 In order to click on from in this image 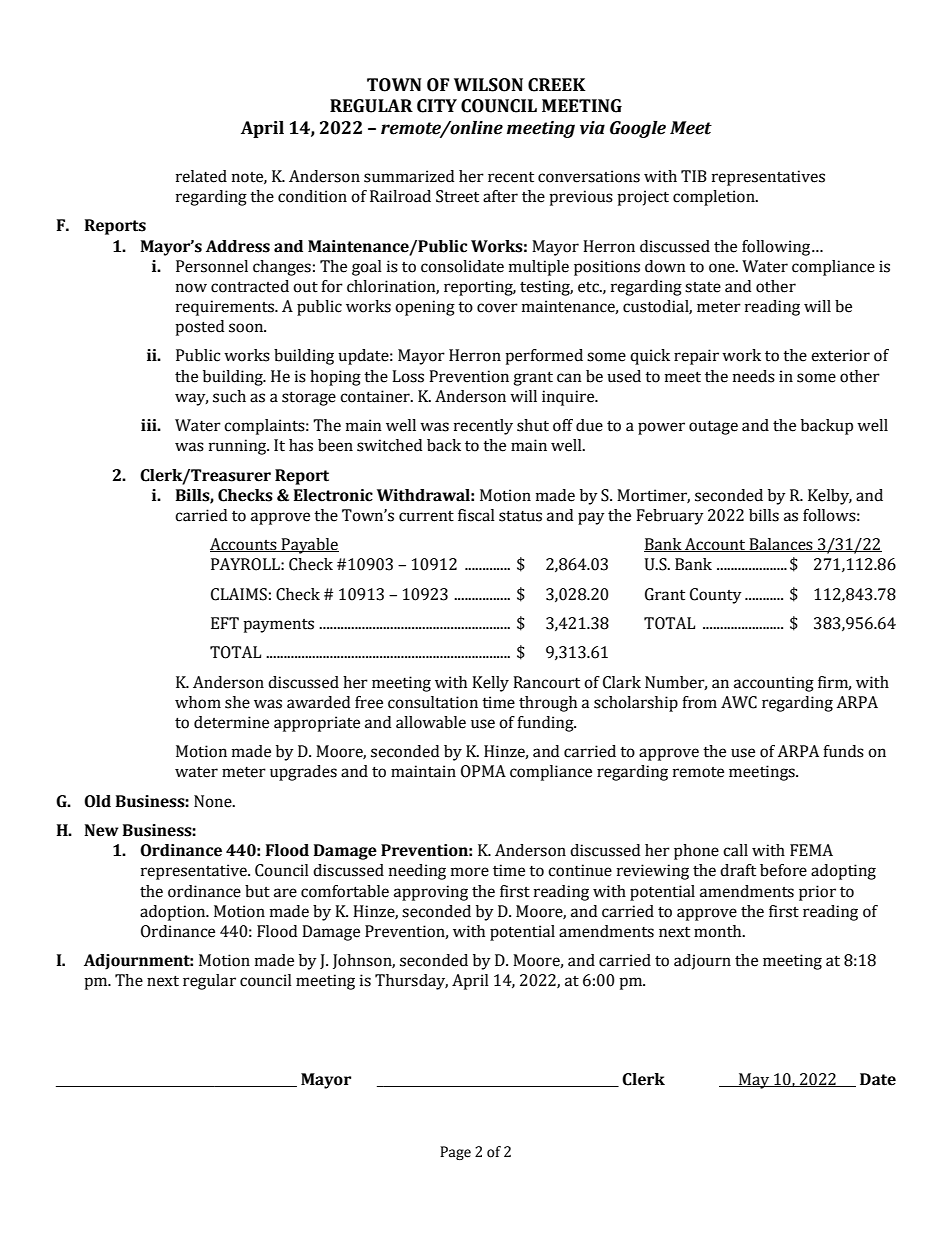, I will do `click(699, 702)`.
